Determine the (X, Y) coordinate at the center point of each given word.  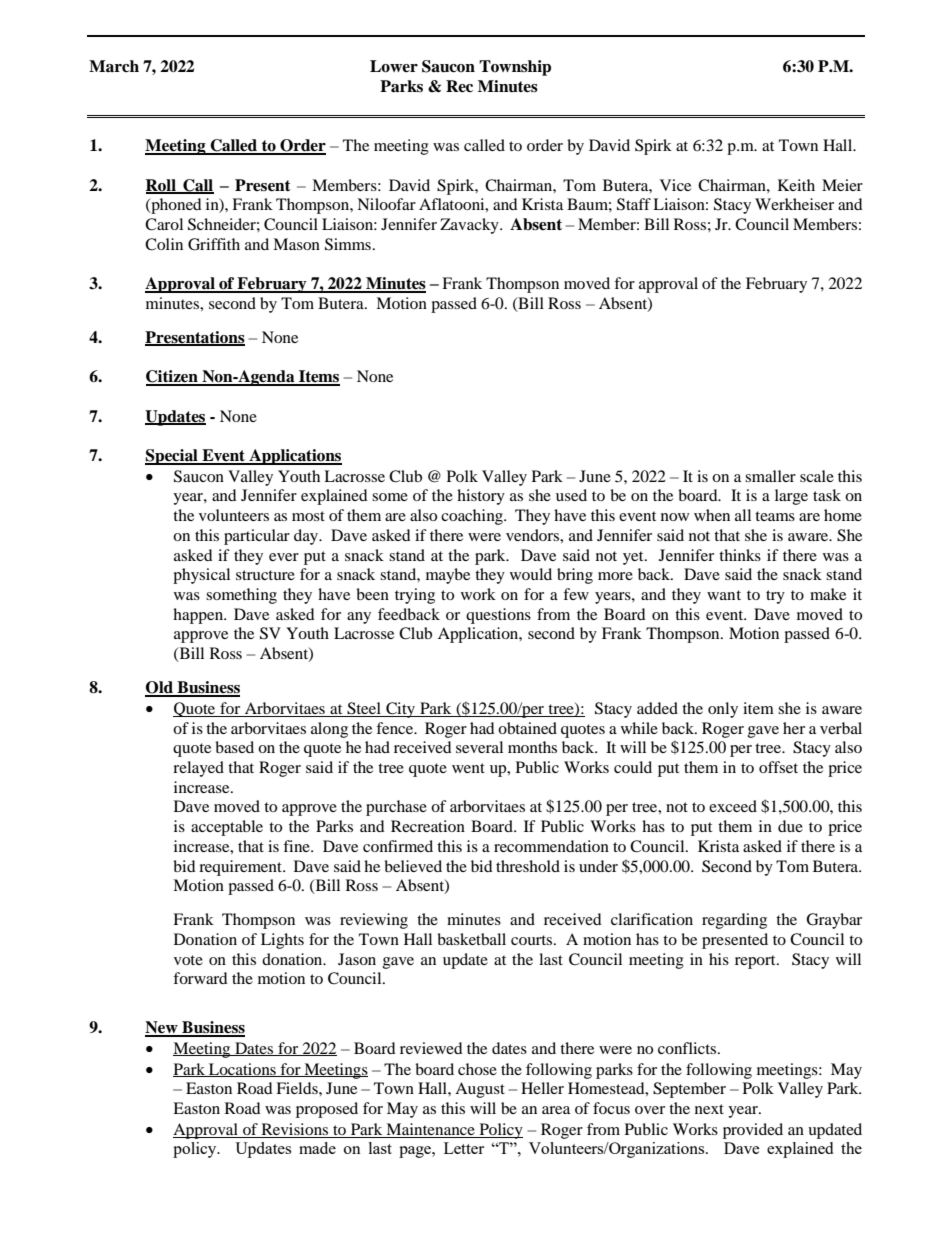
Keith (796, 185)
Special (172, 457)
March (114, 66)
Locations (242, 1070)
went (468, 768)
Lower (394, 66)
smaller (770, 476)
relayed (198, 769)
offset (778, 767)
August (480, 1090)
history (481, 497)
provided (753, 1131)
